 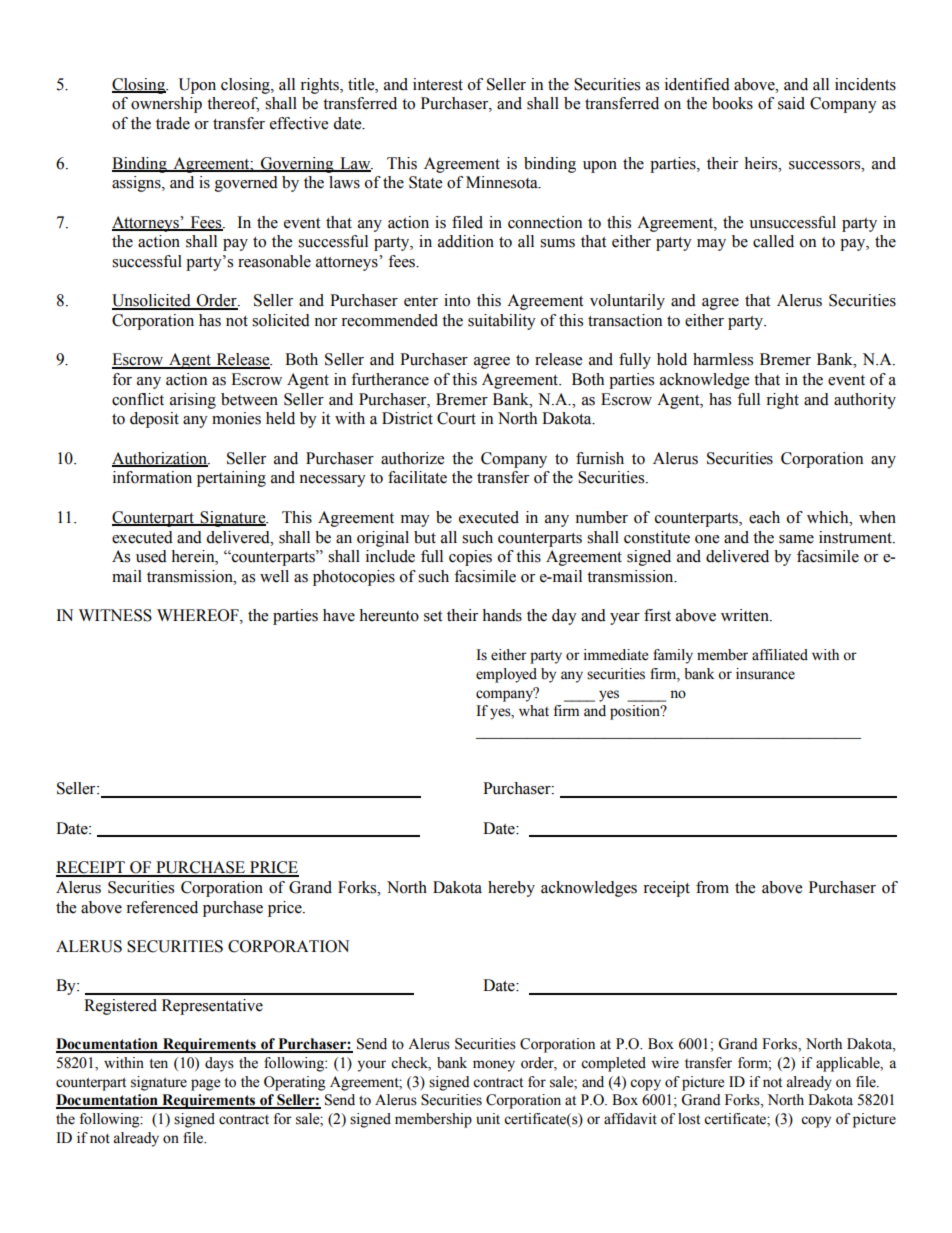 What do you see at coordinates (438, 84) in the image?
I see `interest` at bounding box center [438, 84].
